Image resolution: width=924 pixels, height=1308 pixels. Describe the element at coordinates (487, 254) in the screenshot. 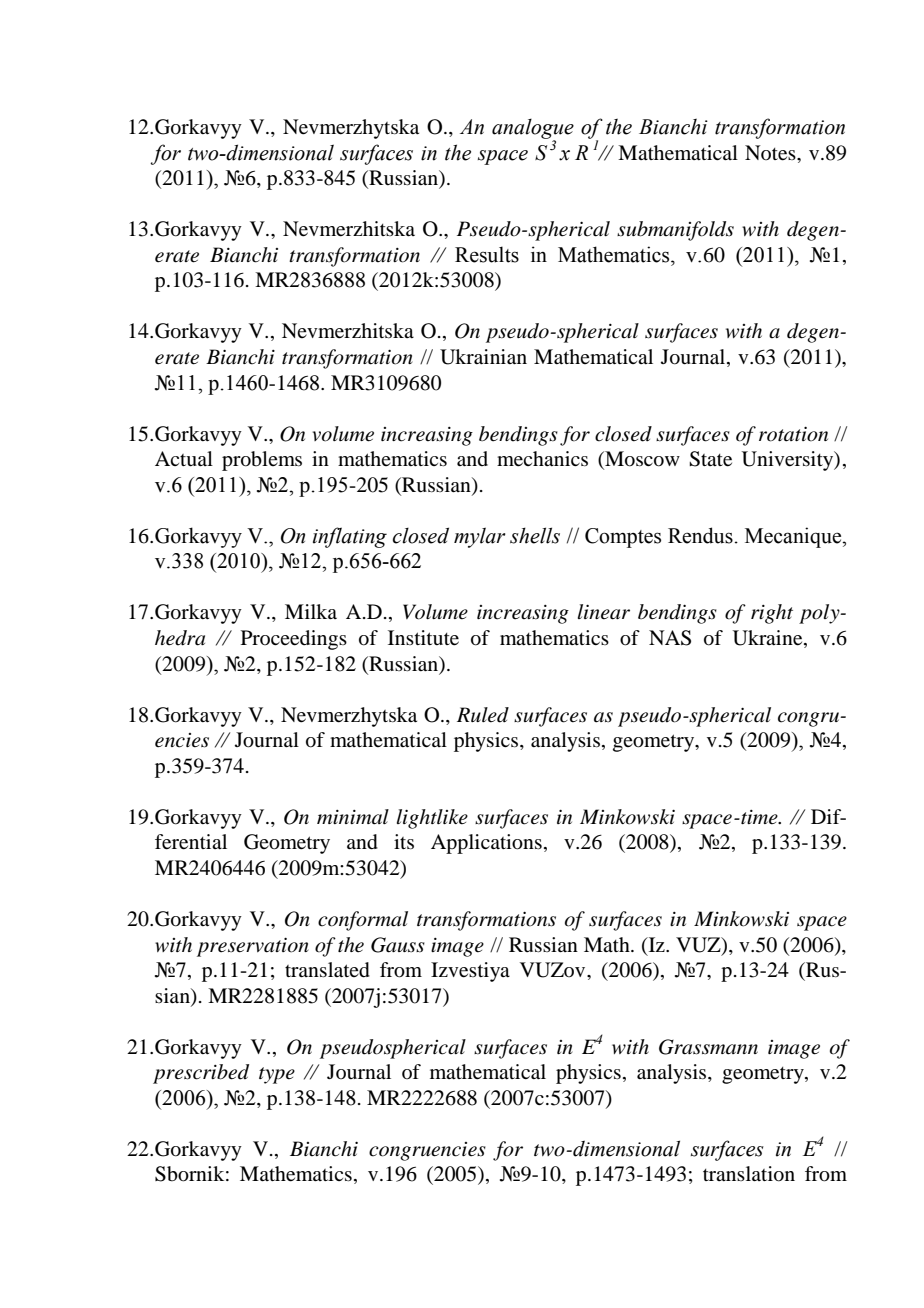

I see `Results` at that location.
